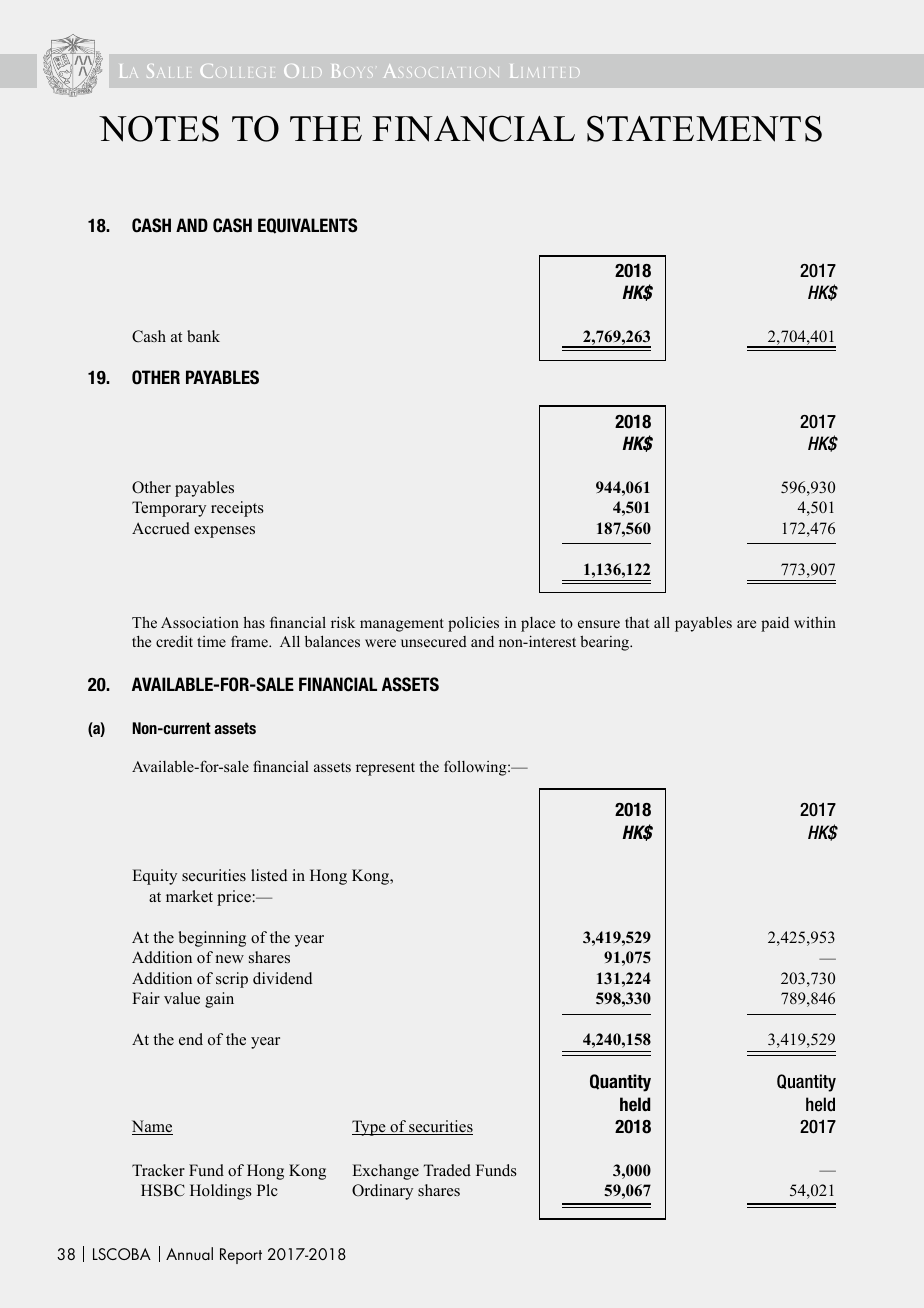 This screenshot has width=924, height=1308. Describe the element at coordinates (237, 509) in the screenshot. I see `receipts` at that location.
